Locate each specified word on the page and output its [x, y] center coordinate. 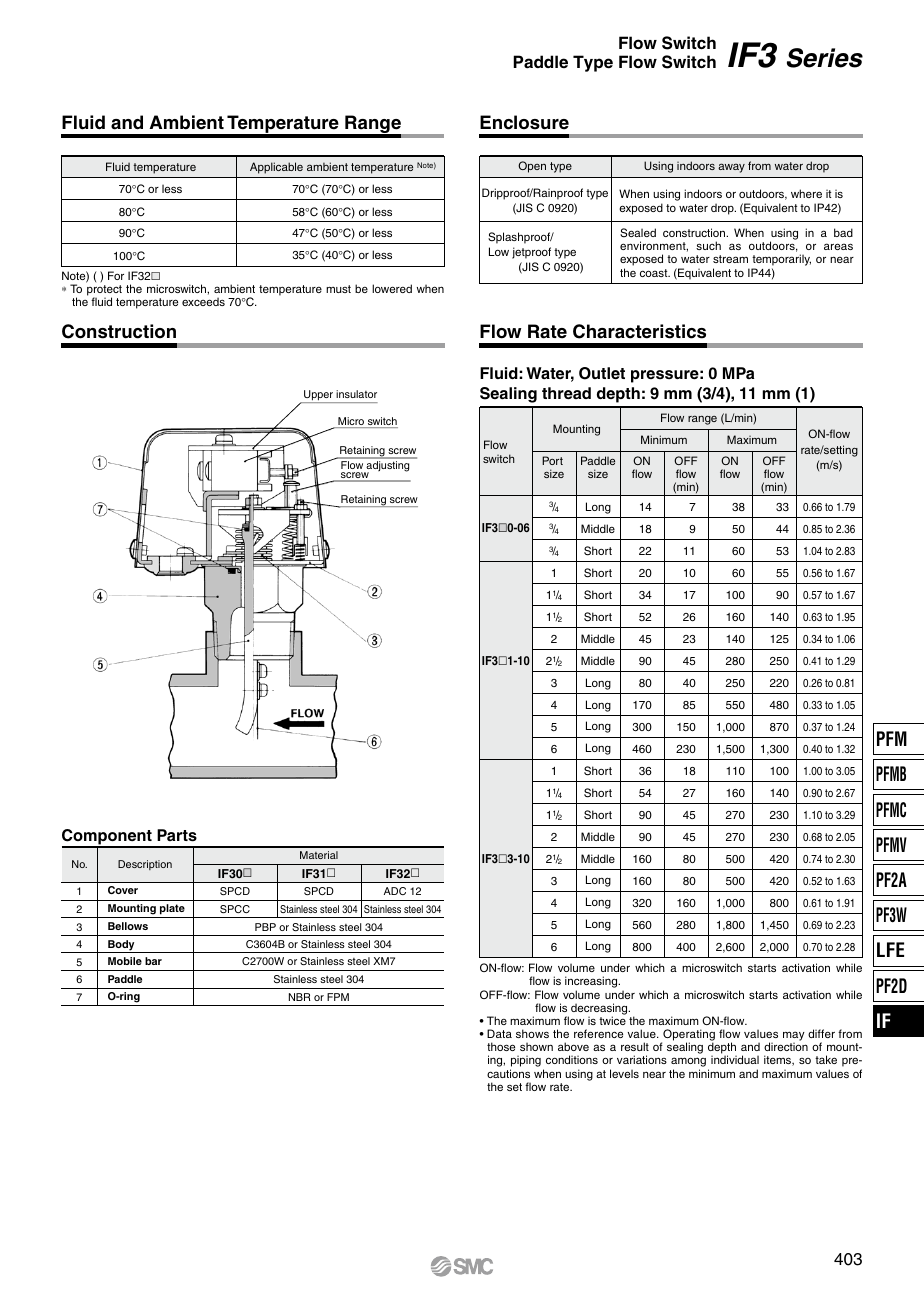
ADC [395, 891]
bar [153, 961]
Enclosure [524, 122]
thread [566, 393]
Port [552, 460]
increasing [592, 983]
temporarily [781, 261]
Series [825, 58]
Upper [318, 396]
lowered [392, 288]
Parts [177, 835]
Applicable [276, 168]
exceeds [203, 301]
